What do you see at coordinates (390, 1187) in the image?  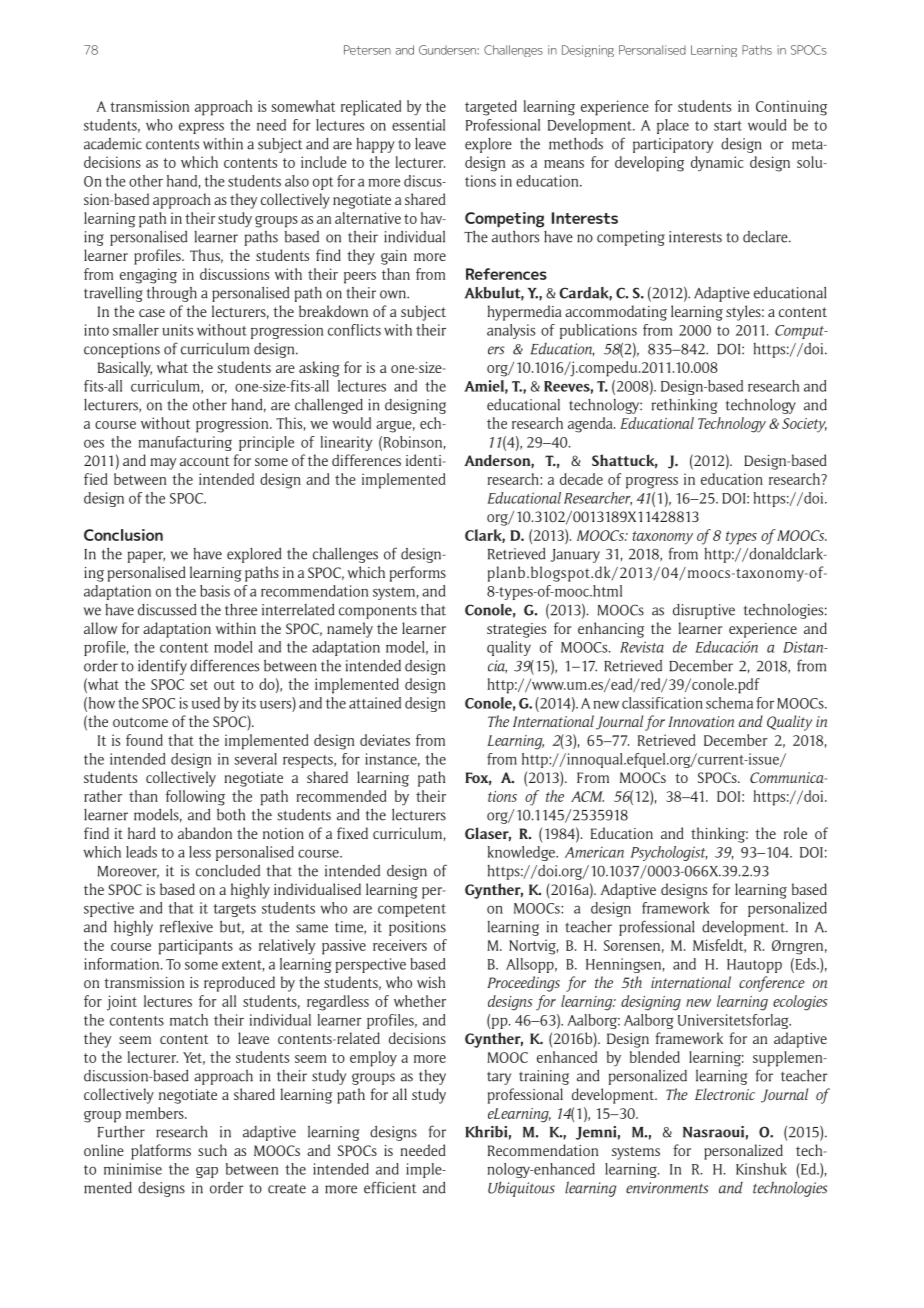 I see `efficient` at bounding box center [390, 1187].
